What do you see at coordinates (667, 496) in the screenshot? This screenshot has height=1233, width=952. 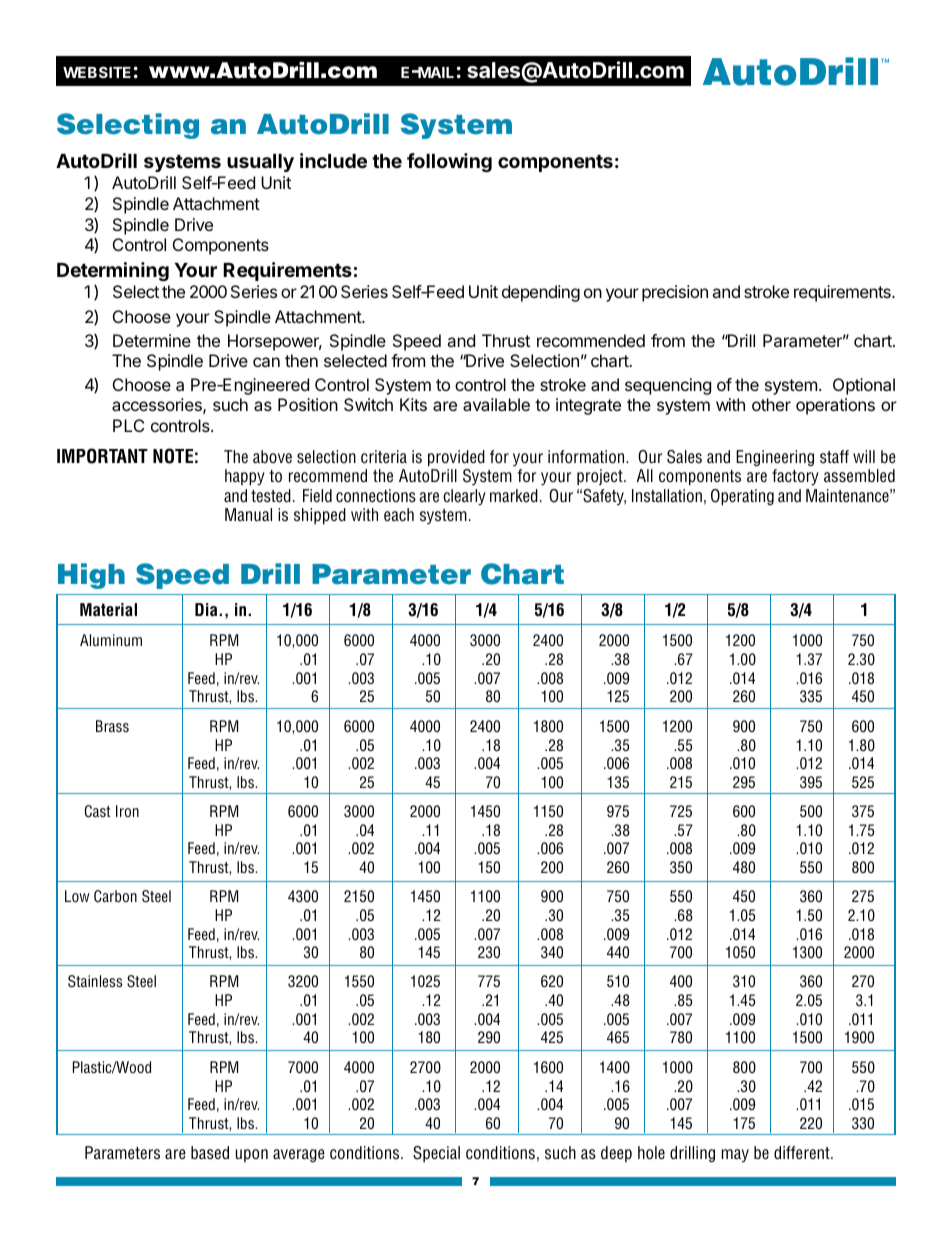 I see `Installation` at bounding box center [667, 496].
